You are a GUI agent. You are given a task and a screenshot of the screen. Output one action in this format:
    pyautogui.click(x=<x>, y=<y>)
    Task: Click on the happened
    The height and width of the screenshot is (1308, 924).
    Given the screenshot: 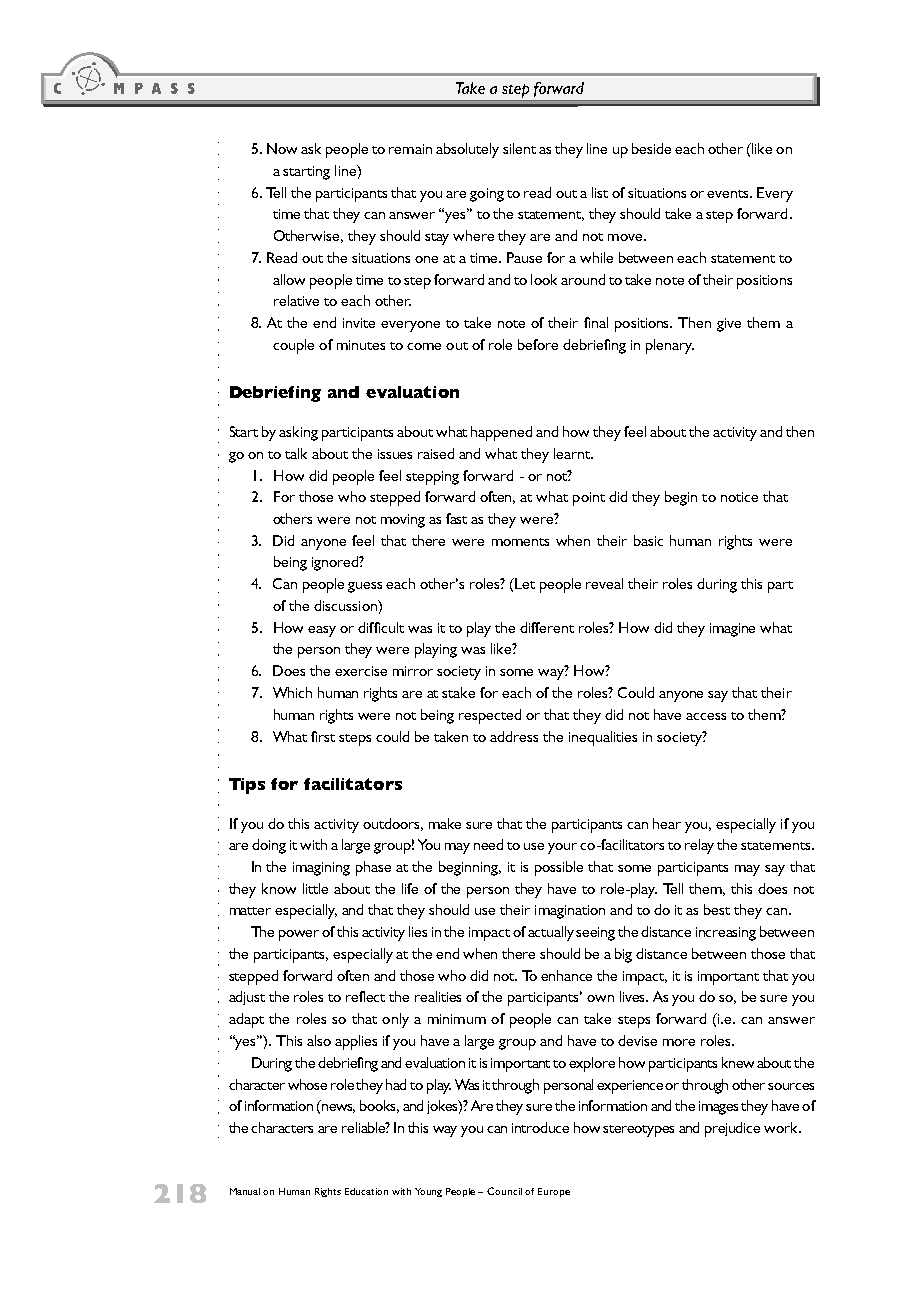 What is the action you would take?
    pyautogui.click(x=501, y=433)
